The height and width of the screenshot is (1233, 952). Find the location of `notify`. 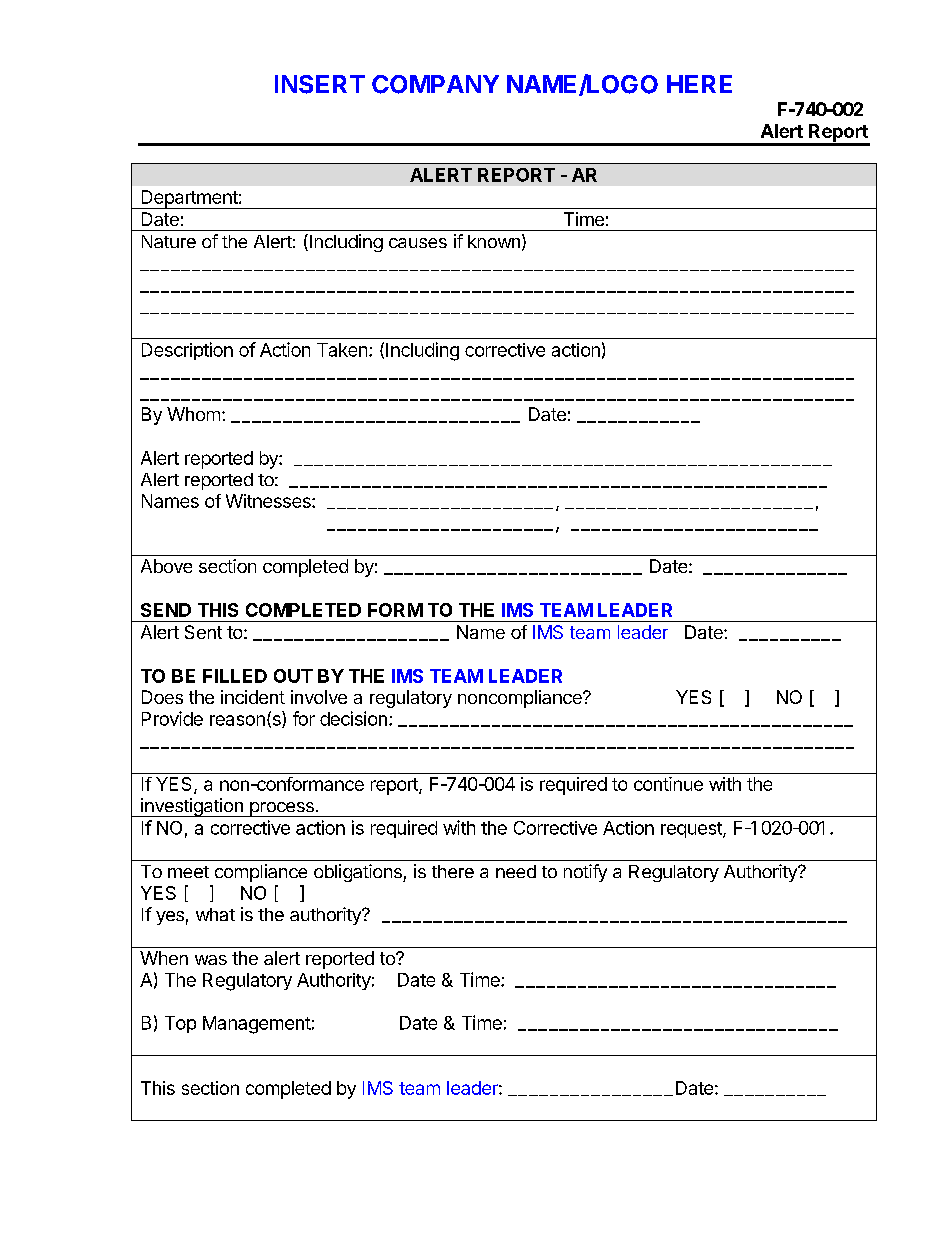

notify is located at coordinates (585, 873).
